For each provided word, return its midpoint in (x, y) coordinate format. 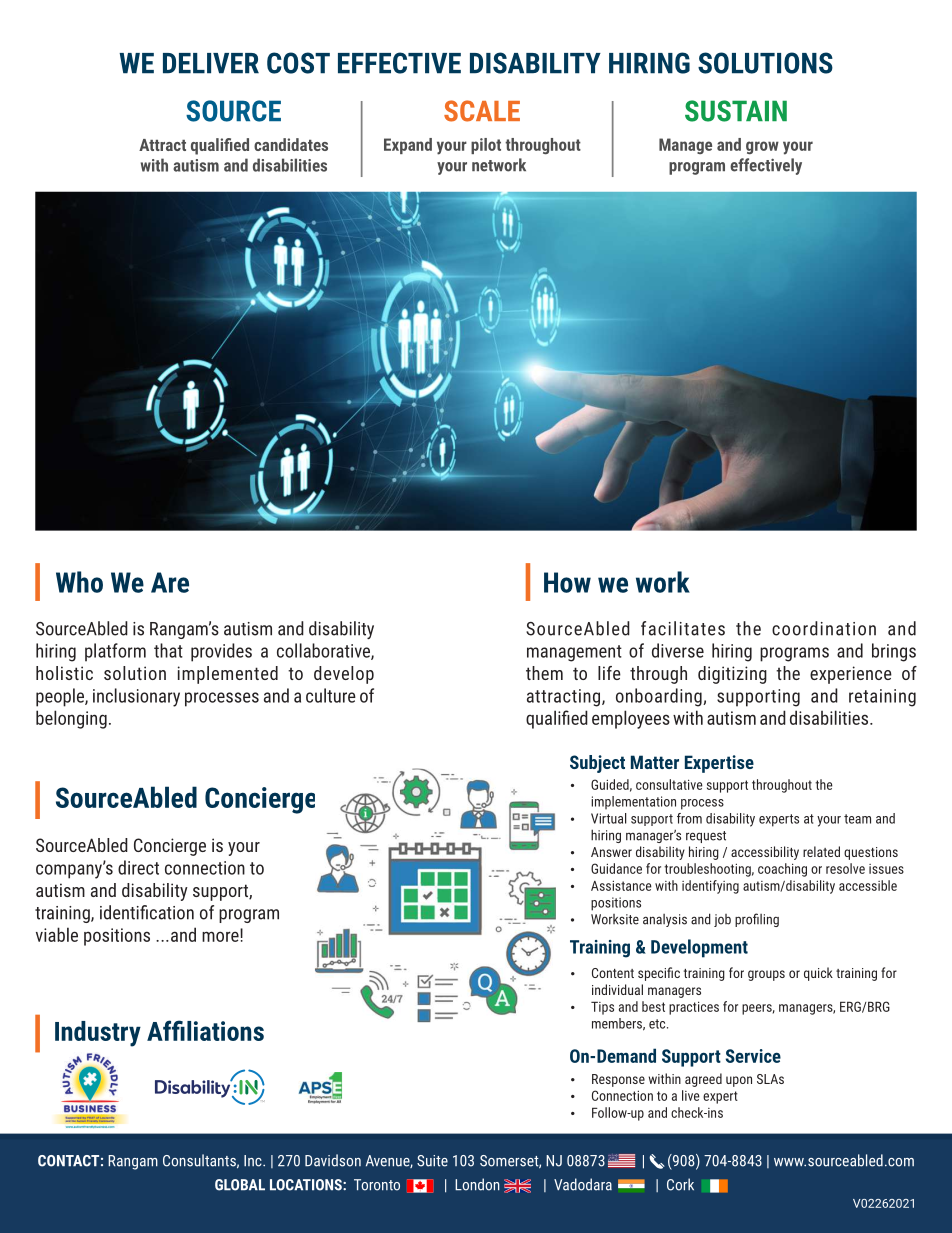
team (857, 819)
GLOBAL (240, 1185)
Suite (432, 1161)
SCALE (482, 111)
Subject (597, 764)
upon (739, 1081)
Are (170, 582)
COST (298, 63)
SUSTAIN (736, 111)
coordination (824, 628)
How (567, 582)
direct (138, 867)
